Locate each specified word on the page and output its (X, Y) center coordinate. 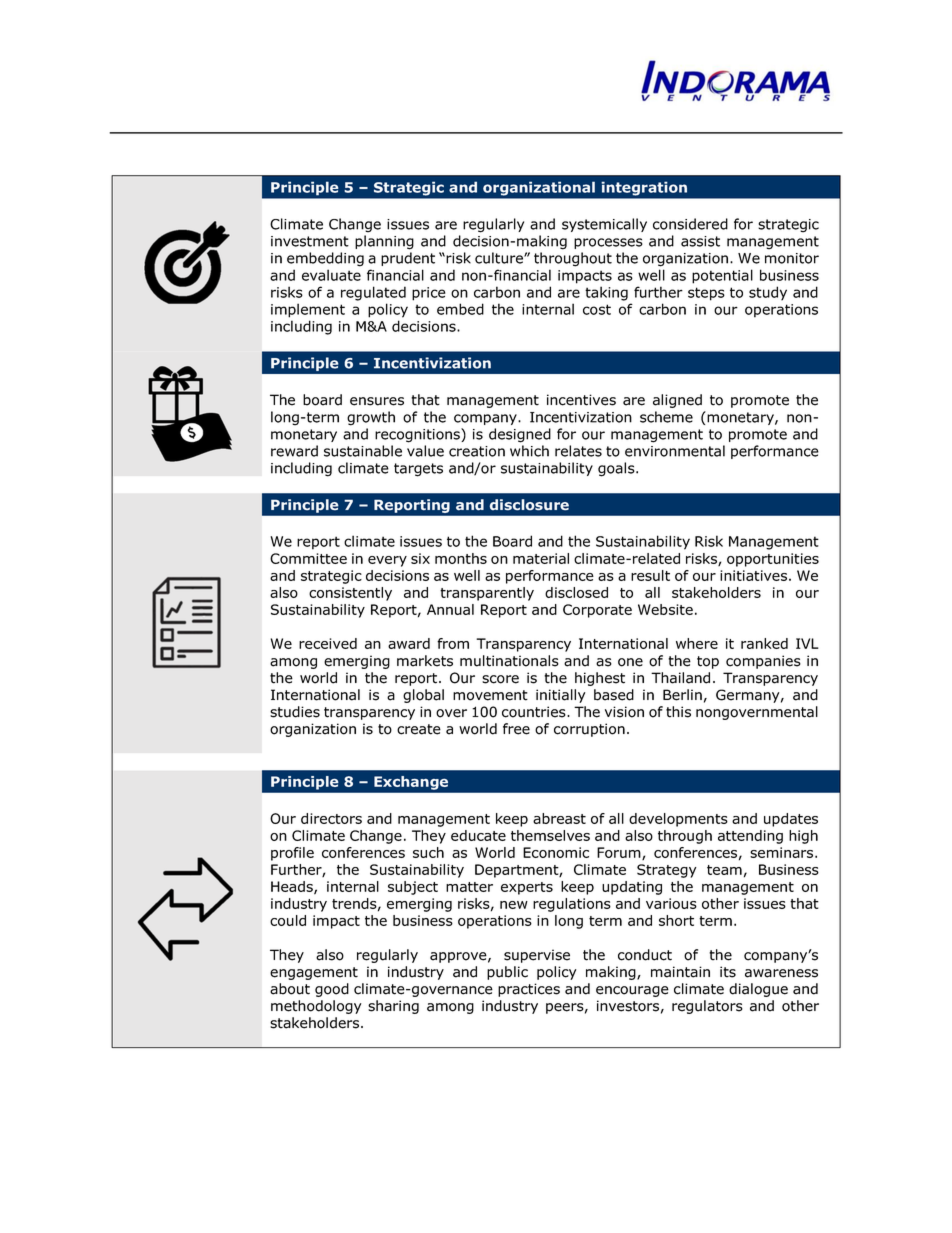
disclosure (529, 504)
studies (295, 712)
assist (700, 241)
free (516, 729)
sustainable (363, 451)
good (332, 990)
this (678, 712)
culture (500, 258)
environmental (675, 451)
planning (384, 242)
